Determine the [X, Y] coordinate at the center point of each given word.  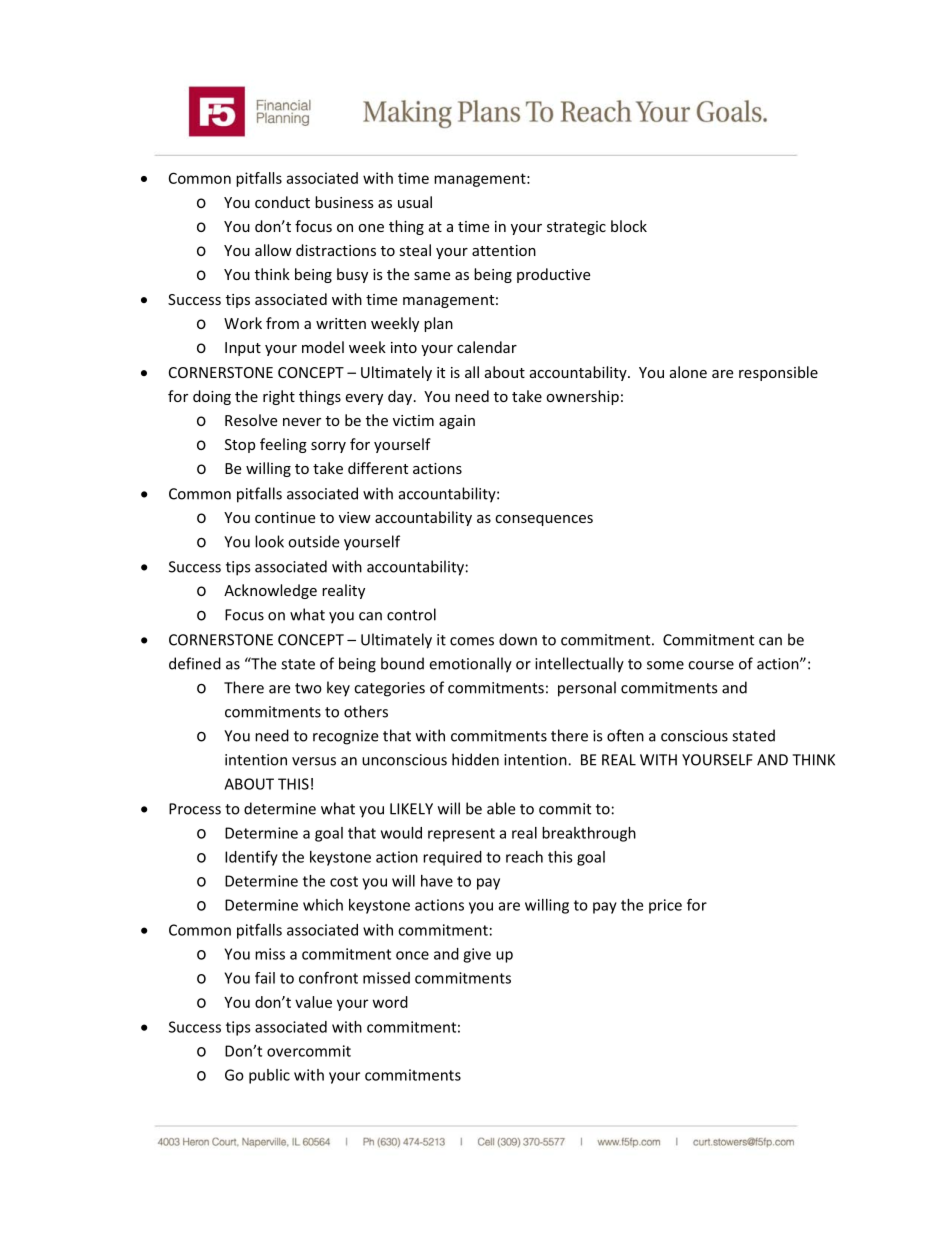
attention [504, 250]
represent [461, 835]
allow [273, 250]
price [665, 906]
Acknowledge [270, 591]
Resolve [251, 420]
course [711, 665]
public [269, 1076]
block [629, 226]
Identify [251, 858]
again [457, 422]
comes [472, 641]
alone [688, 372]
